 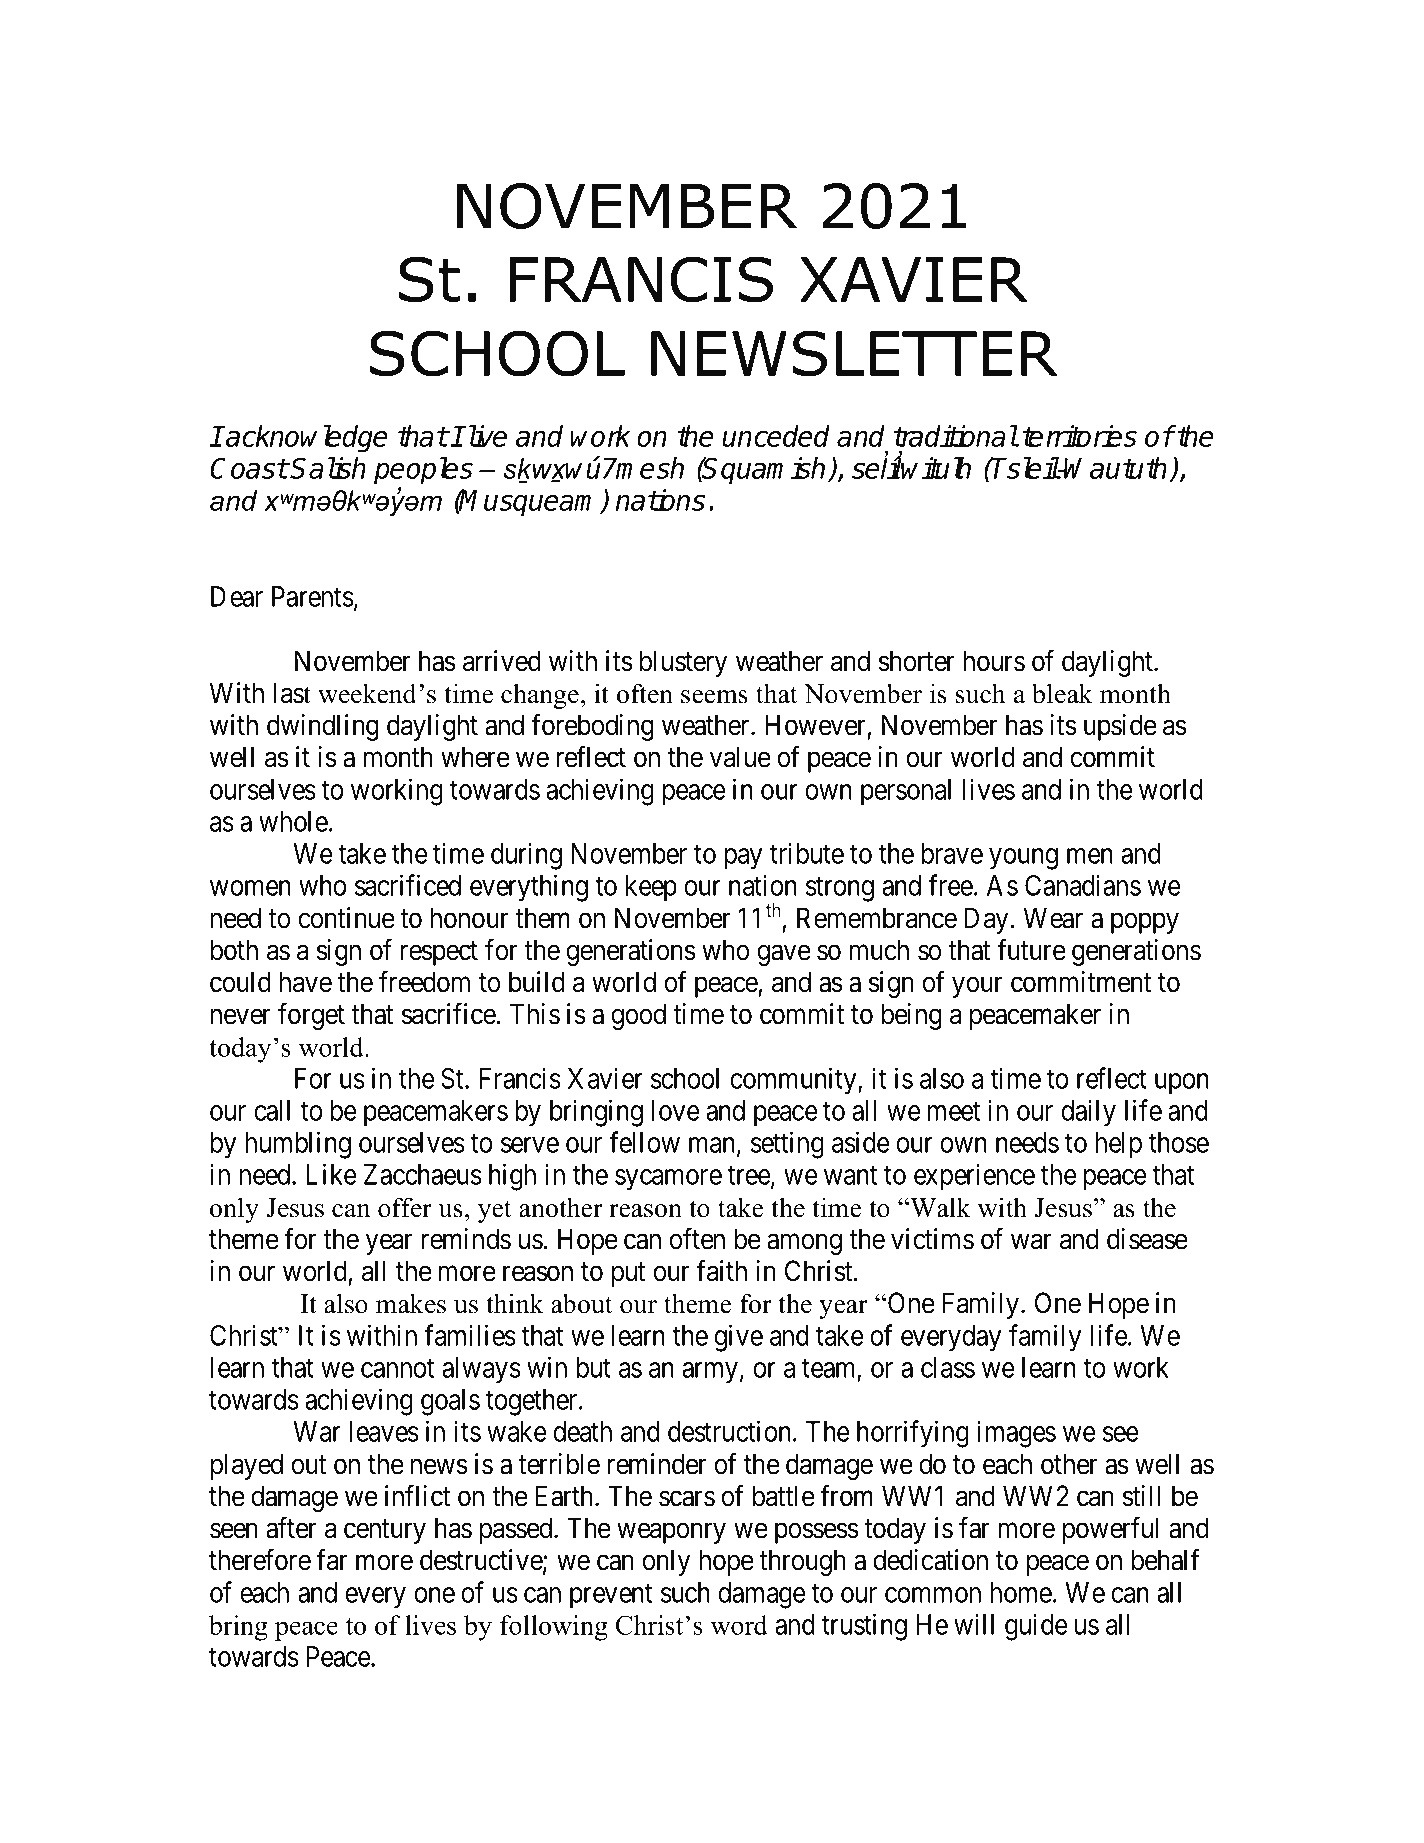 I want to click on Salish, so click(x=328, y=468).
